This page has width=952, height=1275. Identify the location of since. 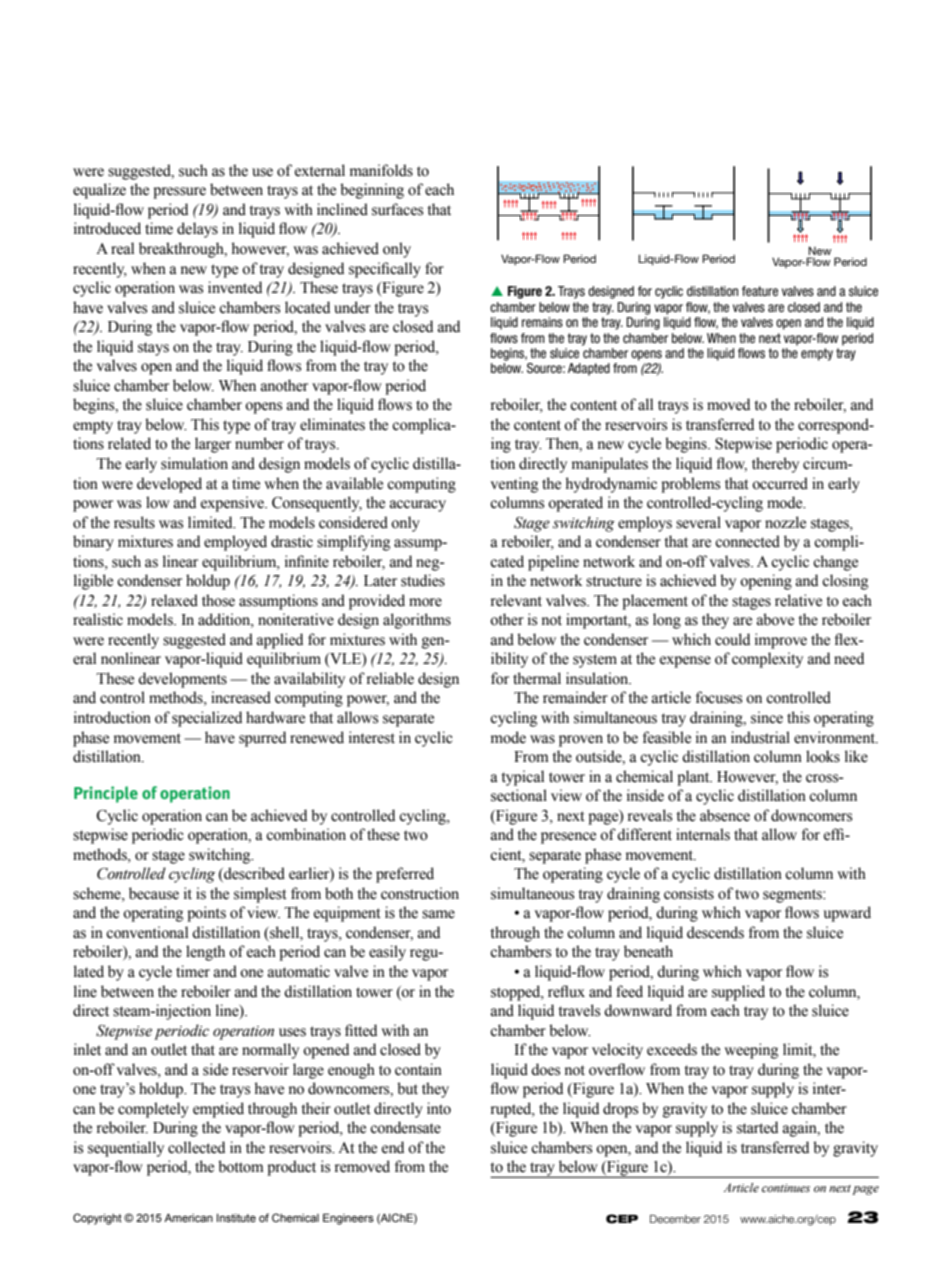
(767, 717).
